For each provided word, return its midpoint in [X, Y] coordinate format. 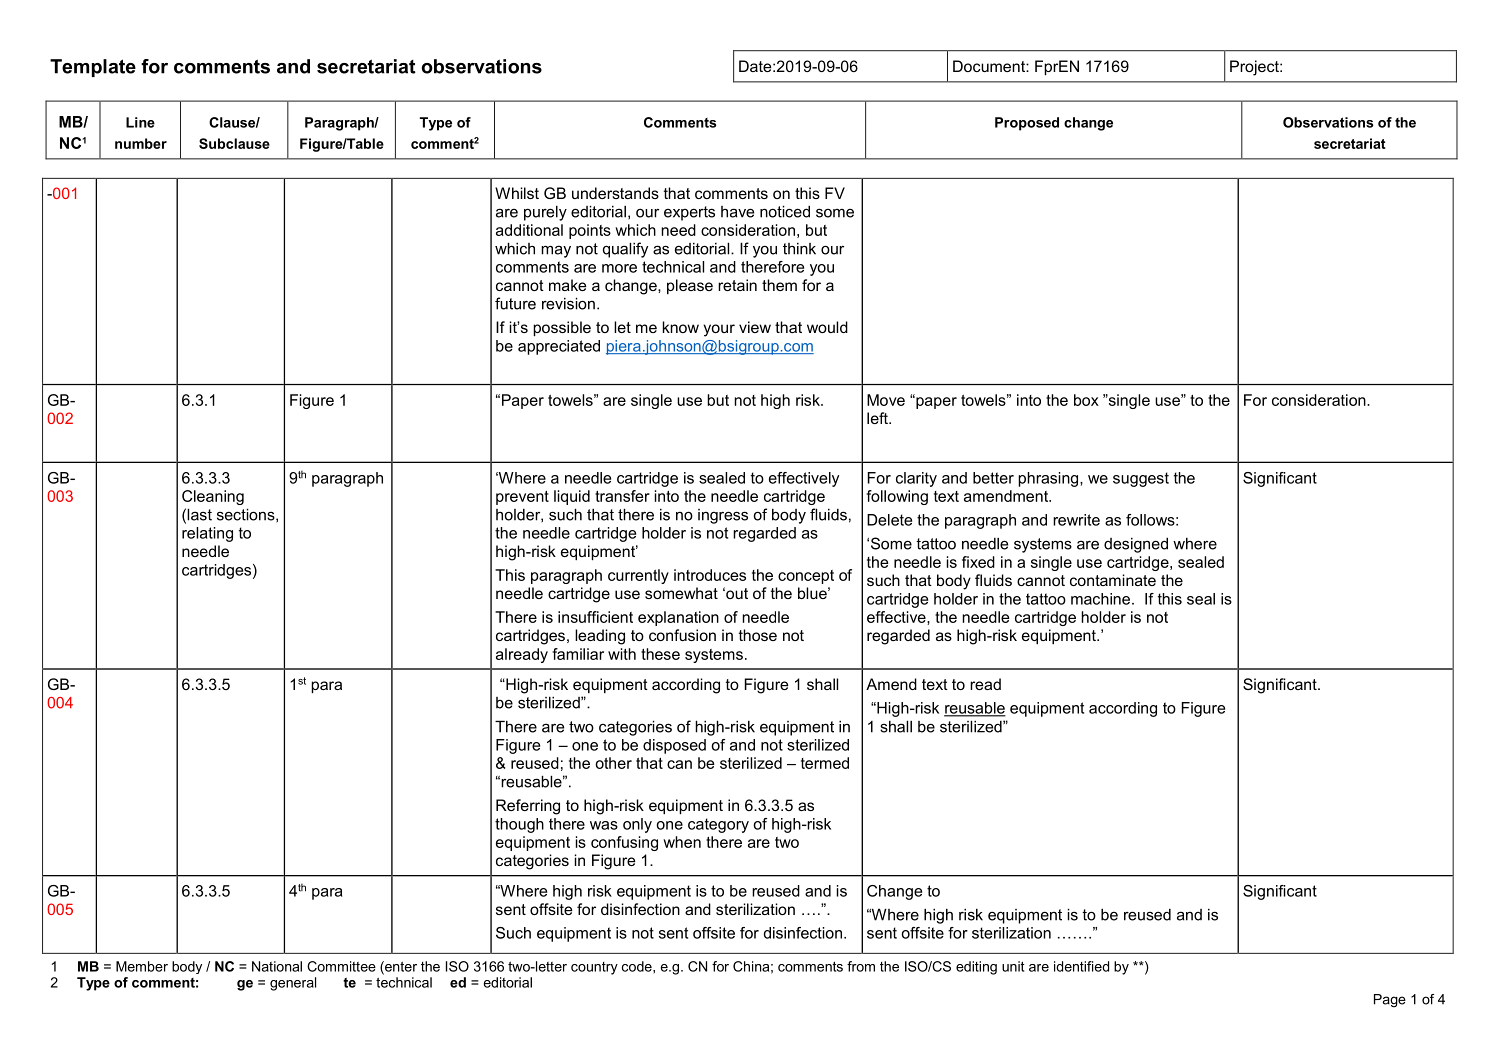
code [638, 966]
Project [1255, 68]
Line [140, 122]
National [277, 966]
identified [1081, 966]
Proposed [1027, 124]
